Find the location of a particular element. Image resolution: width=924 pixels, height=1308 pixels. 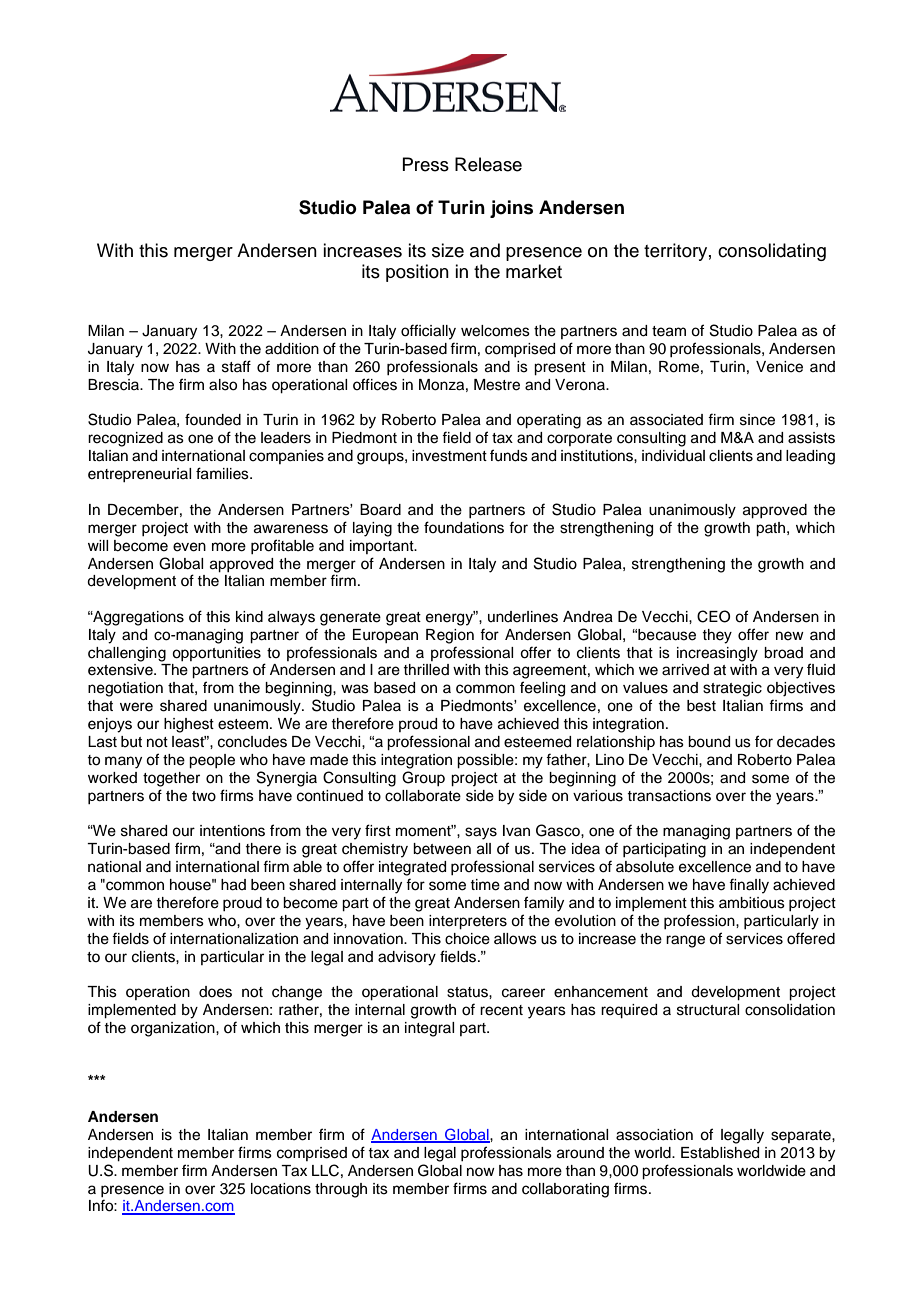

Release is located at coordinates (488, 164).
